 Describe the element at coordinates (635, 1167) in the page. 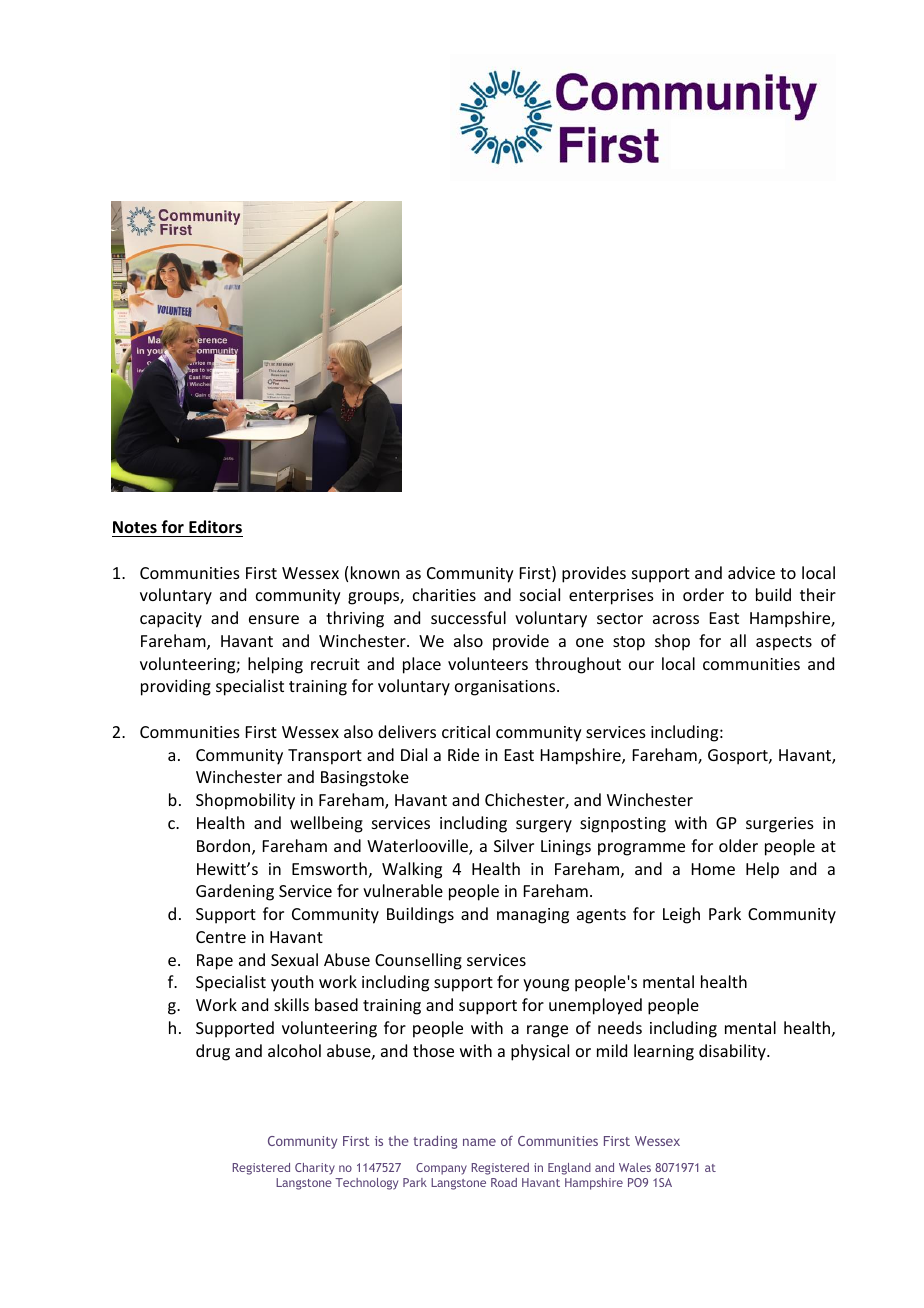

I see `Wales` at that location.
